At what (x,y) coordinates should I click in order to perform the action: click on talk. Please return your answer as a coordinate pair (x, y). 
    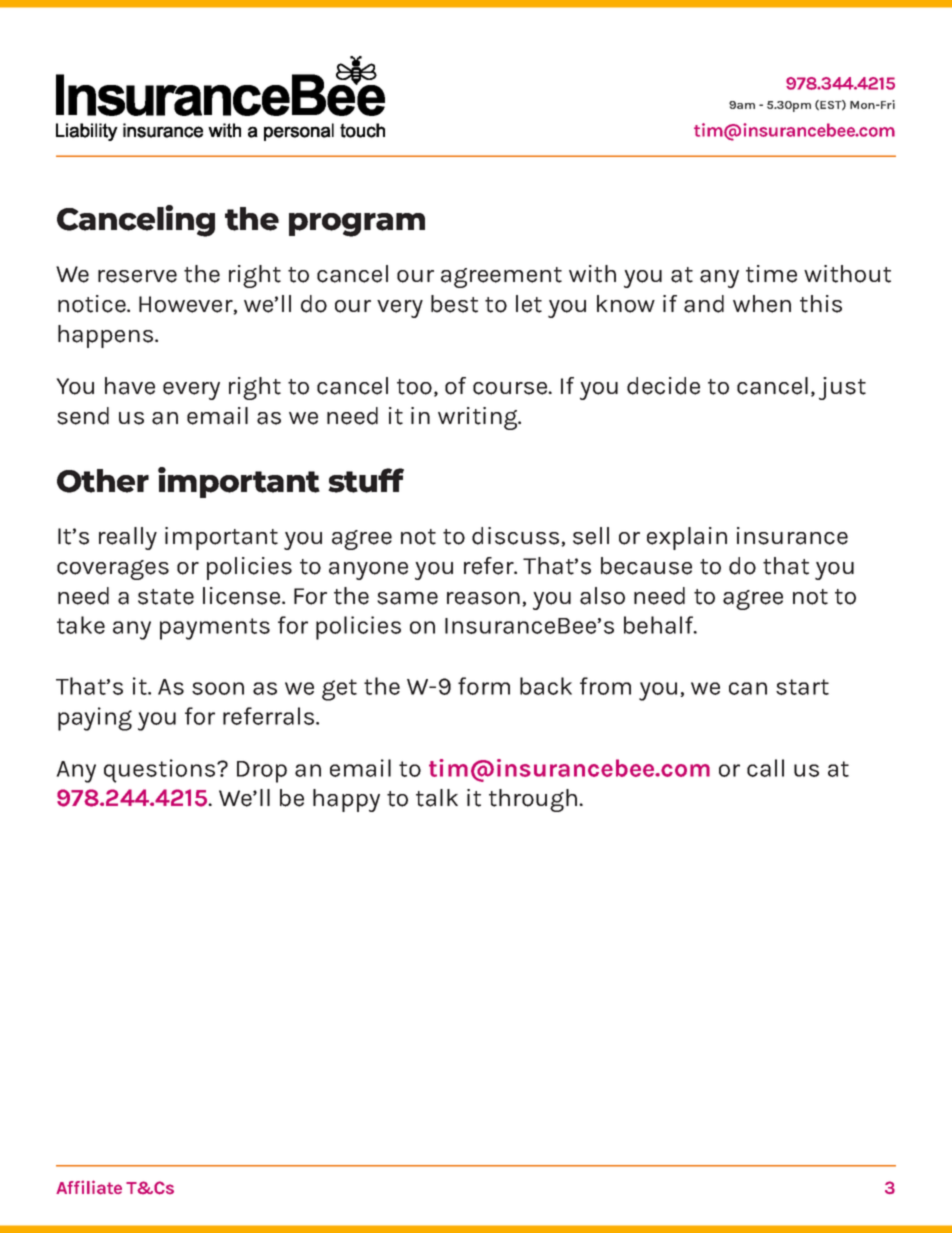
    Looking at the image, I should click on (437, 798).
